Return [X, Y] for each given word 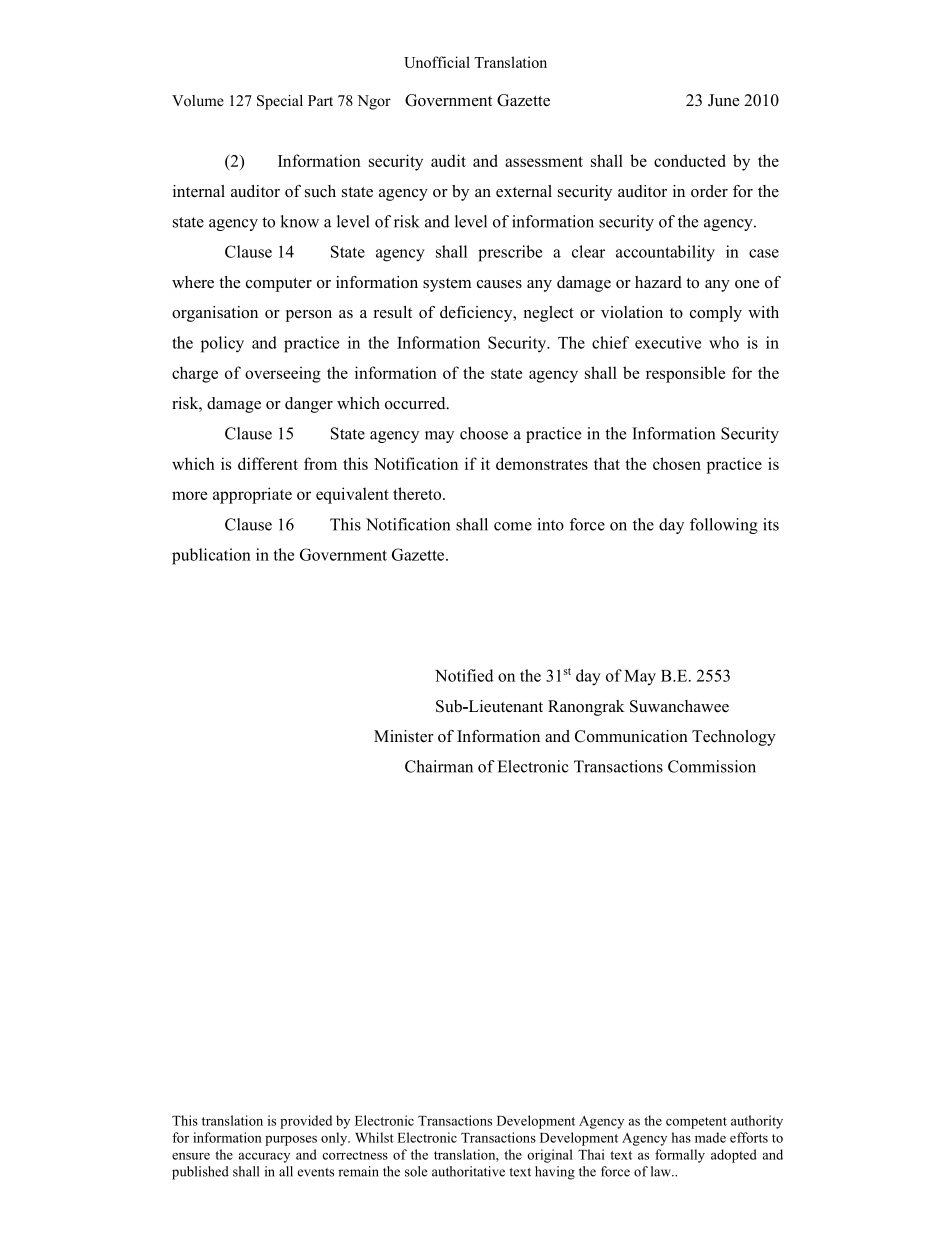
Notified [464, 675]
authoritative [468, 1171]
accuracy [264, 1158]
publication [211, 556]
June [723, 100]
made [710, 1137]
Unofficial [437, 62]
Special [280, 102]
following [724, 526]
